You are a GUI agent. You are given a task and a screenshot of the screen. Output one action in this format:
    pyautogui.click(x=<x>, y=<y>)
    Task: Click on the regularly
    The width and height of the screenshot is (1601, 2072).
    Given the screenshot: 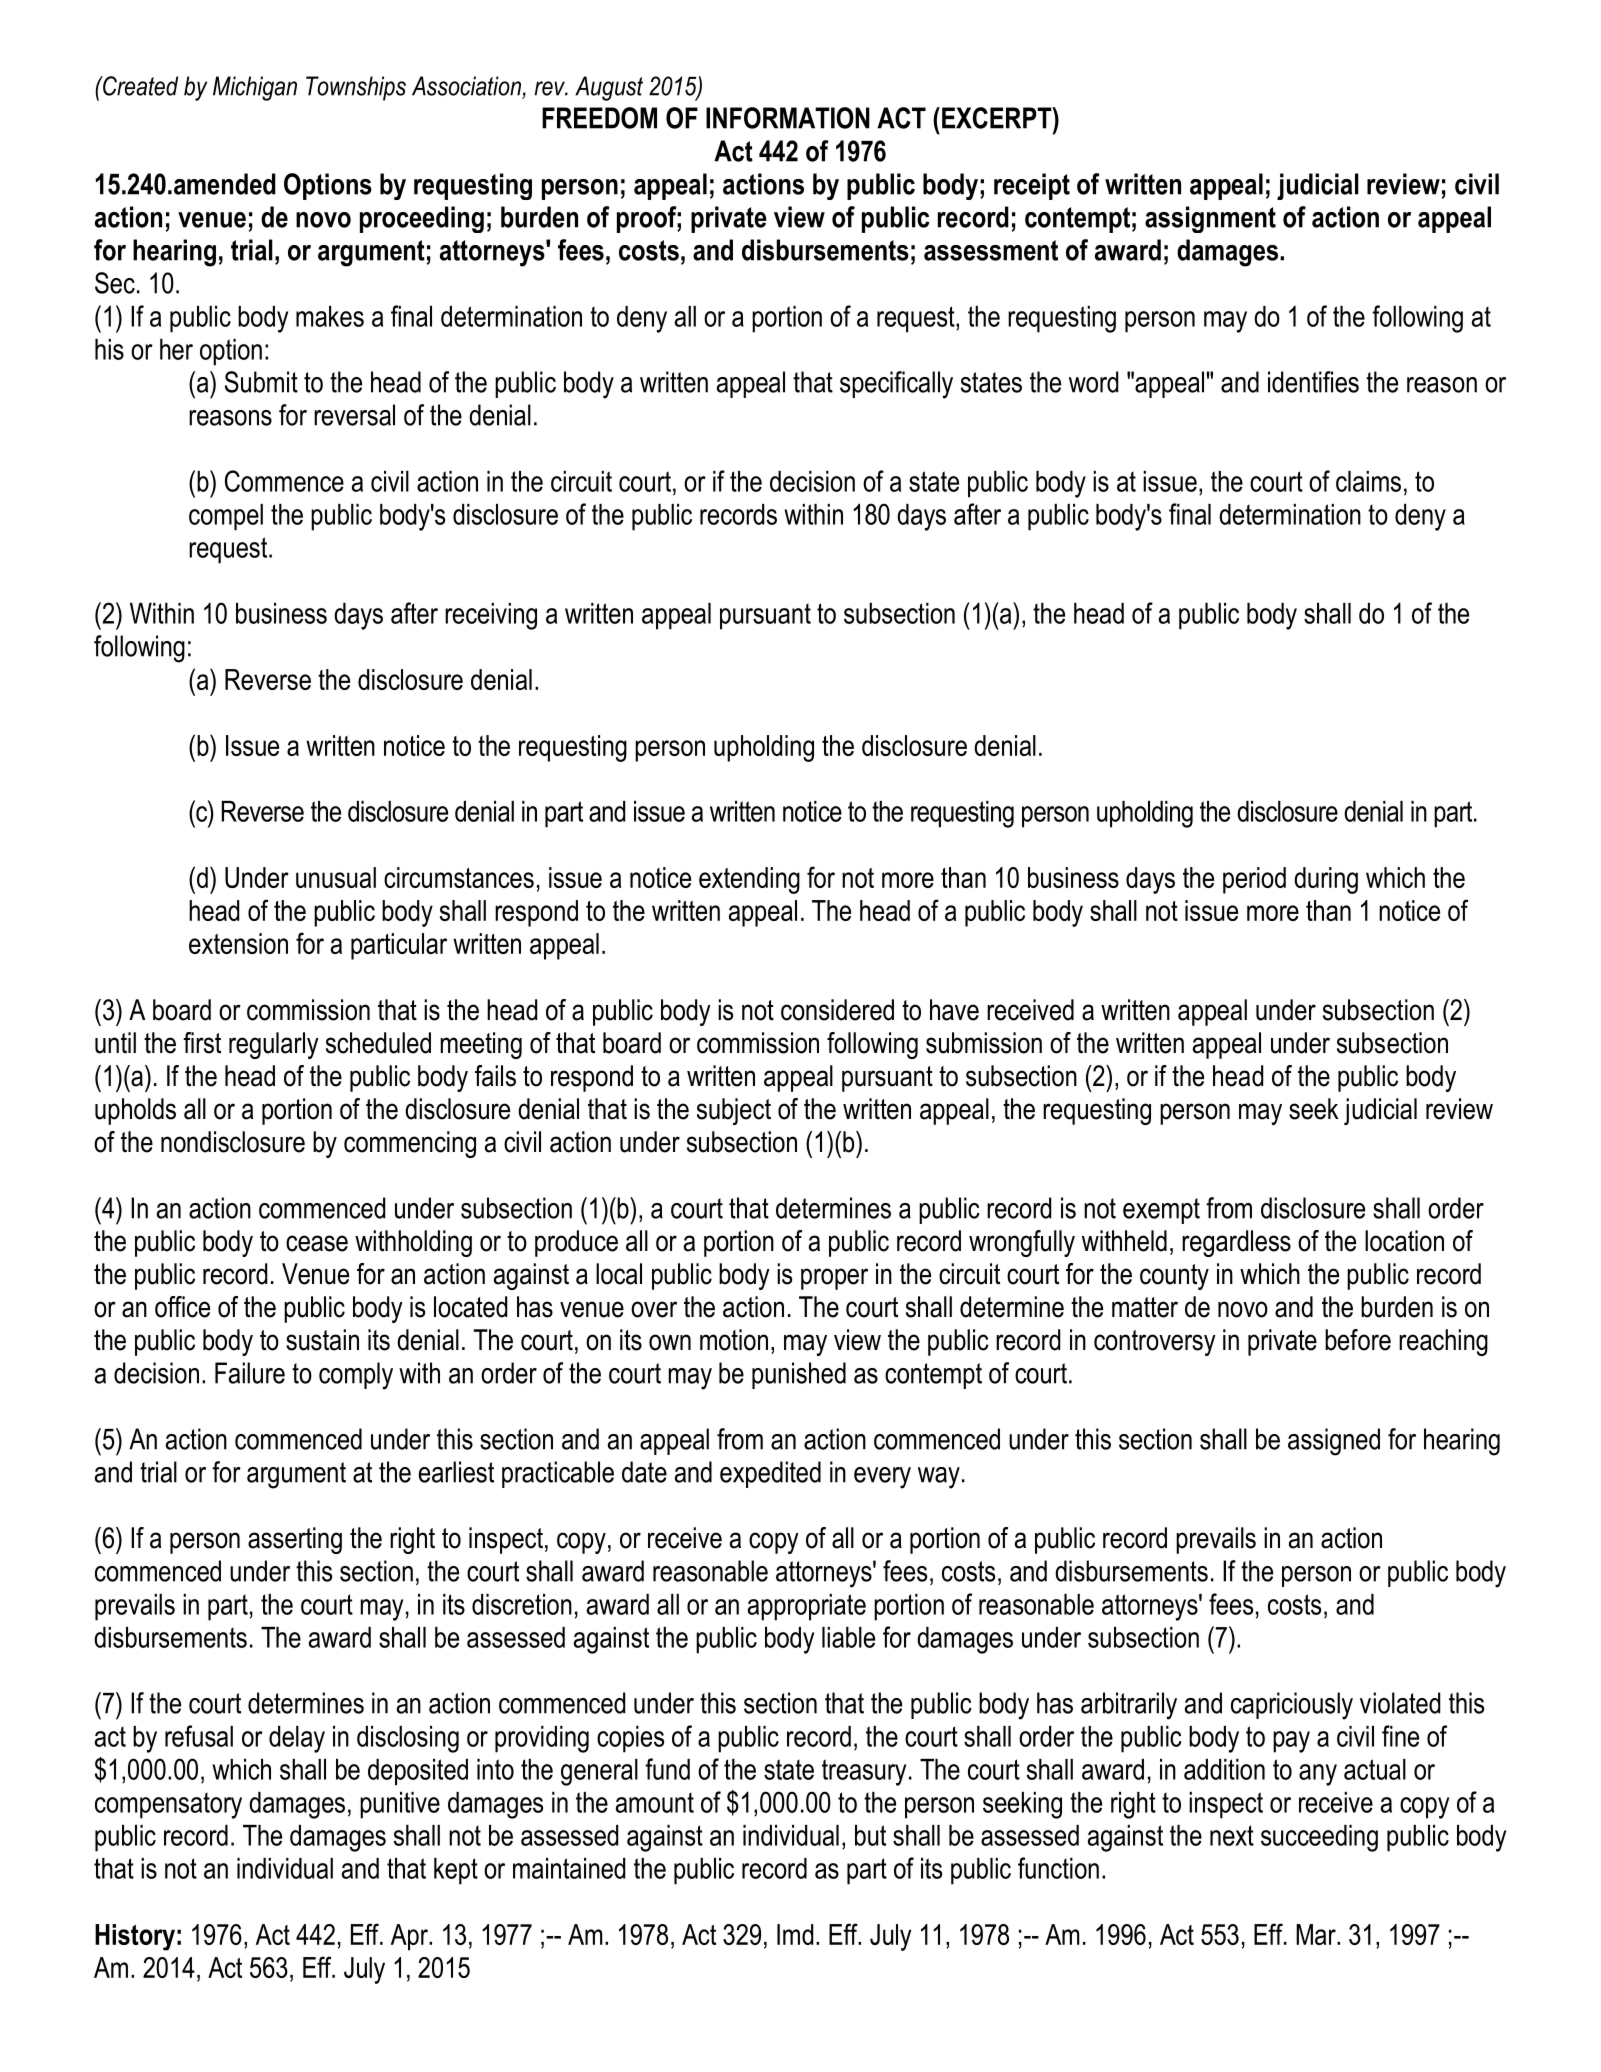 What is the action you would take?
    pyautogui.click(x=274, y=1045)
